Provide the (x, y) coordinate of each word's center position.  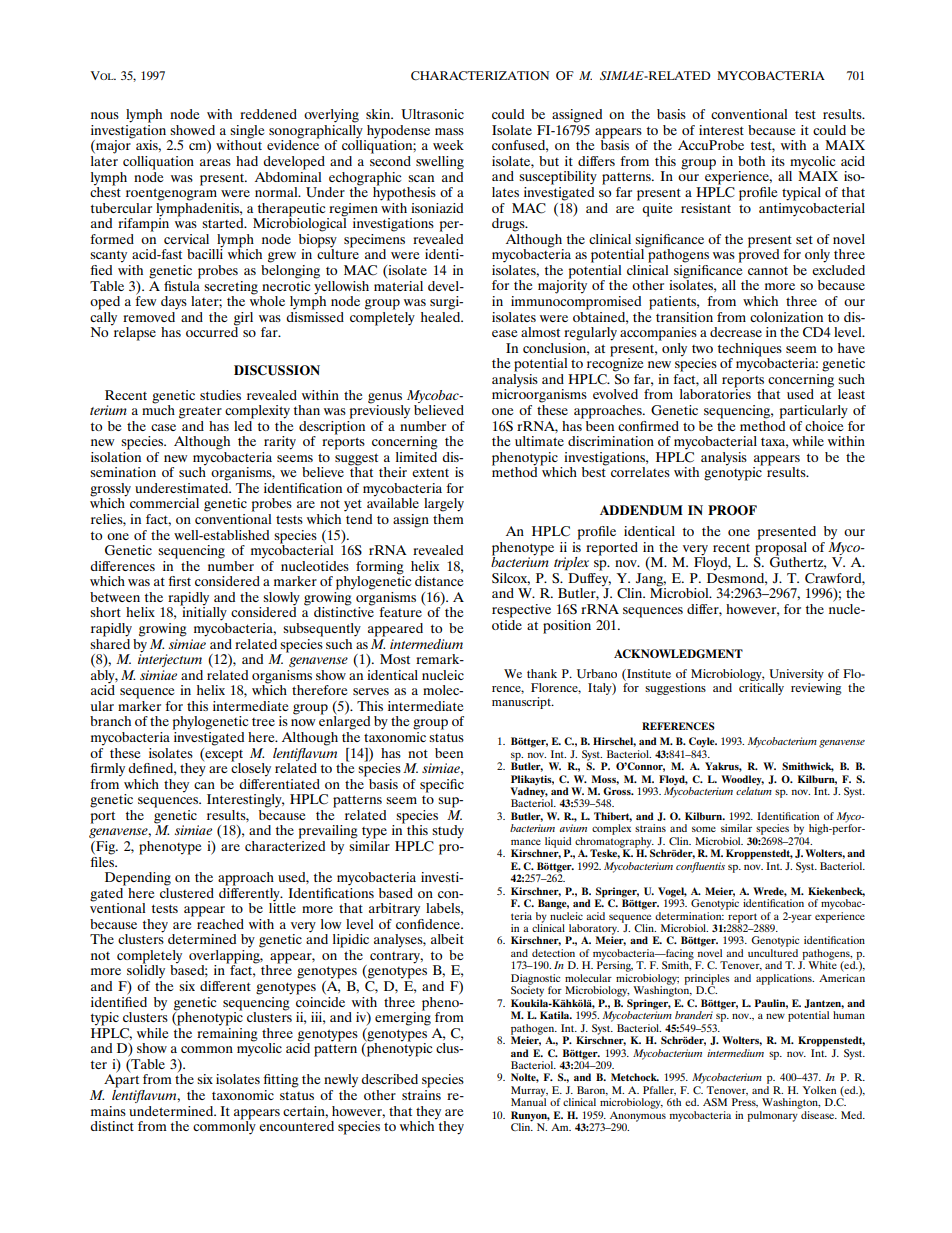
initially (203, 613)
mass (449, 131)
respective (521, 611)
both (751, 161)
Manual (528, 1101)
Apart (121, 1080)
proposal (781, 548)
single (246, 133)
